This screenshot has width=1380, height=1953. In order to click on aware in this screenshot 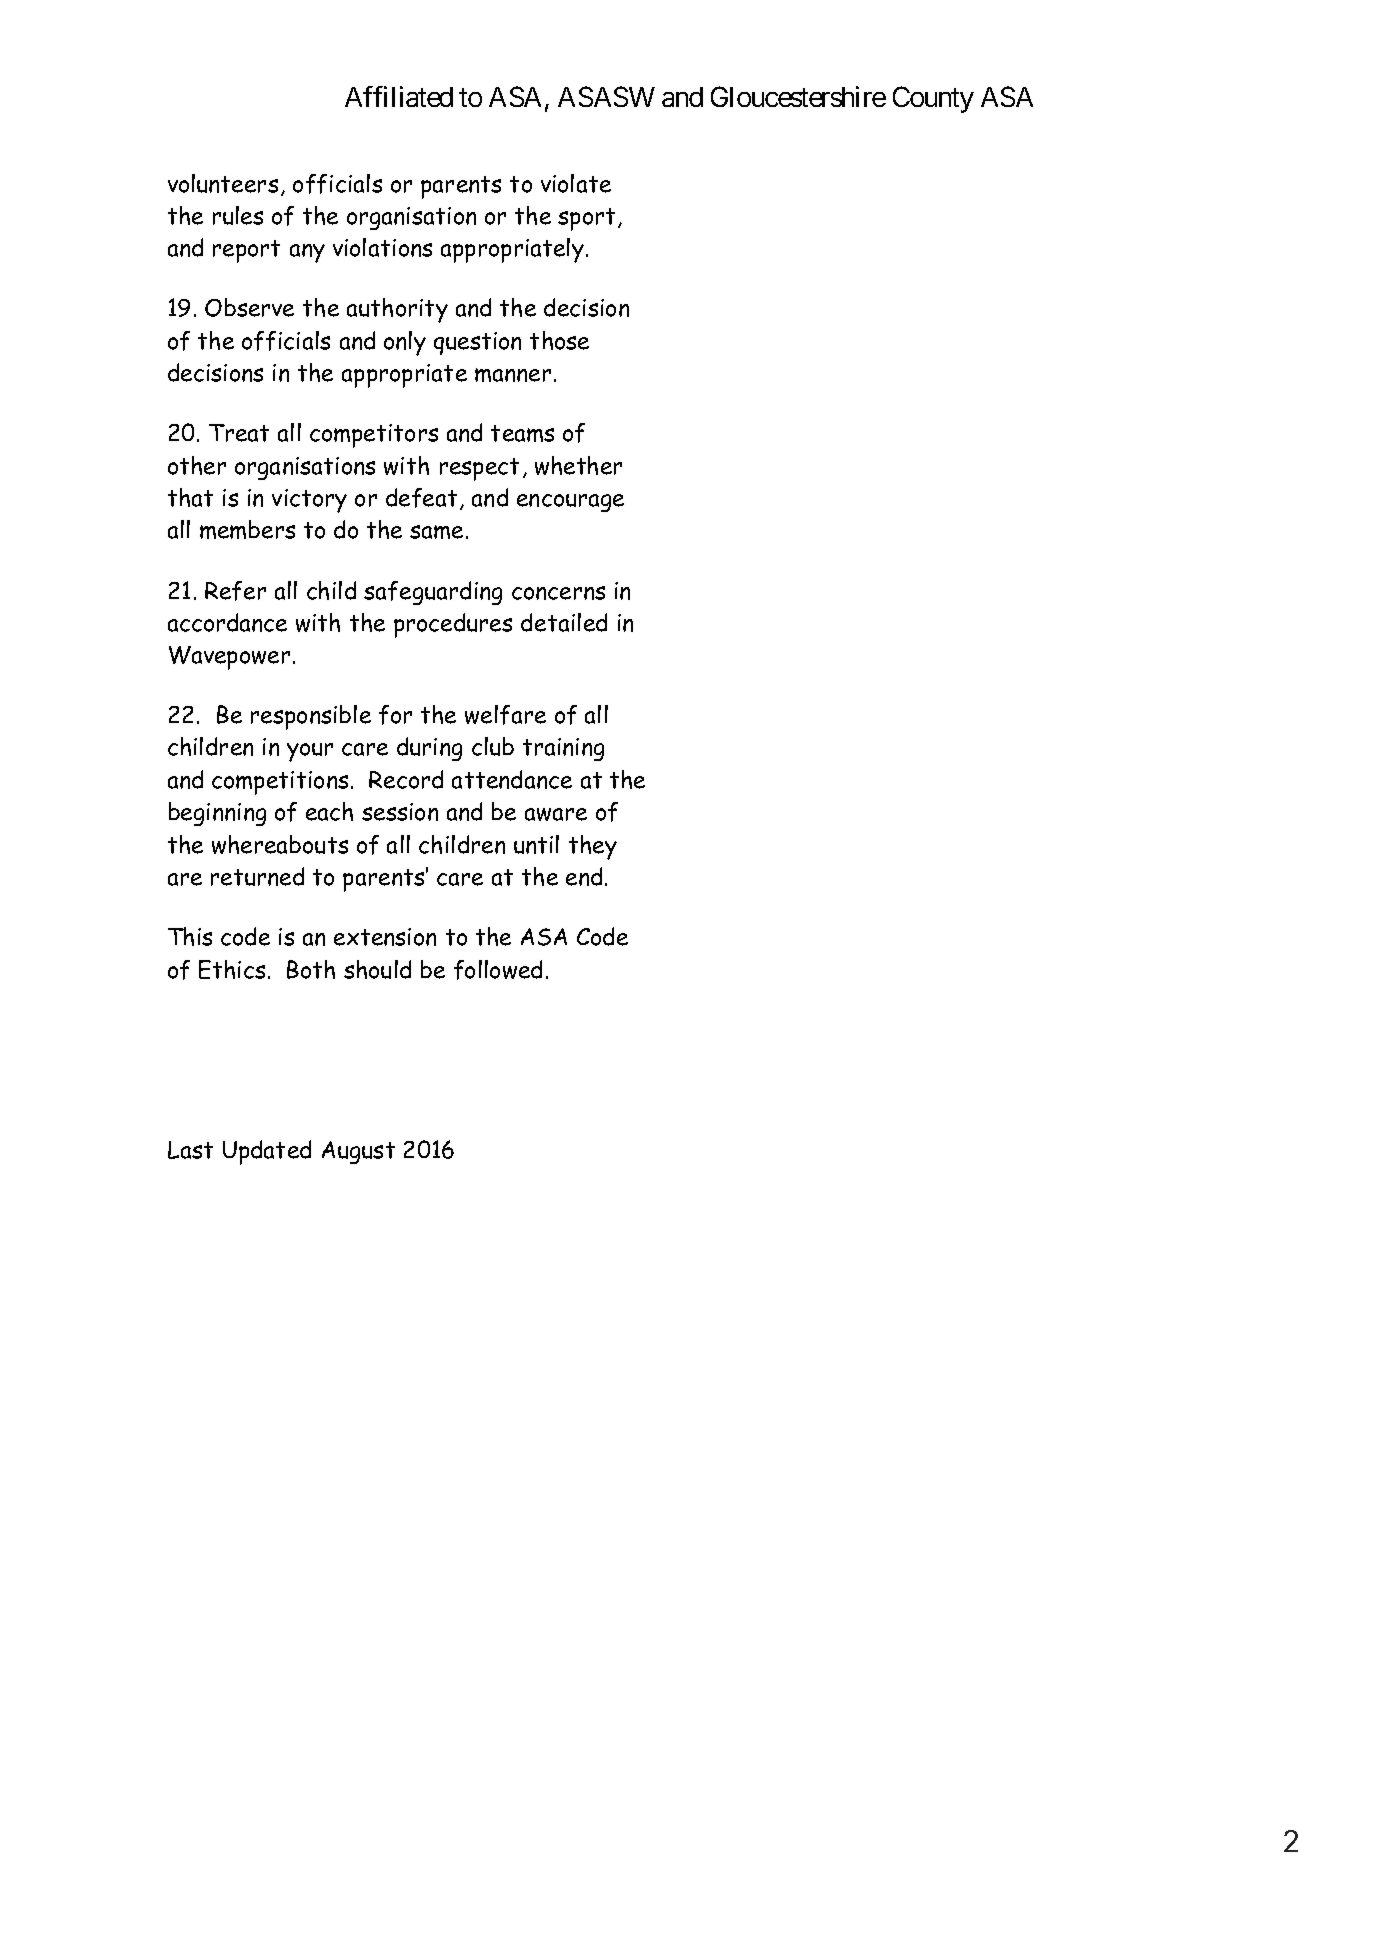, I will do `click(556, 814)`.
